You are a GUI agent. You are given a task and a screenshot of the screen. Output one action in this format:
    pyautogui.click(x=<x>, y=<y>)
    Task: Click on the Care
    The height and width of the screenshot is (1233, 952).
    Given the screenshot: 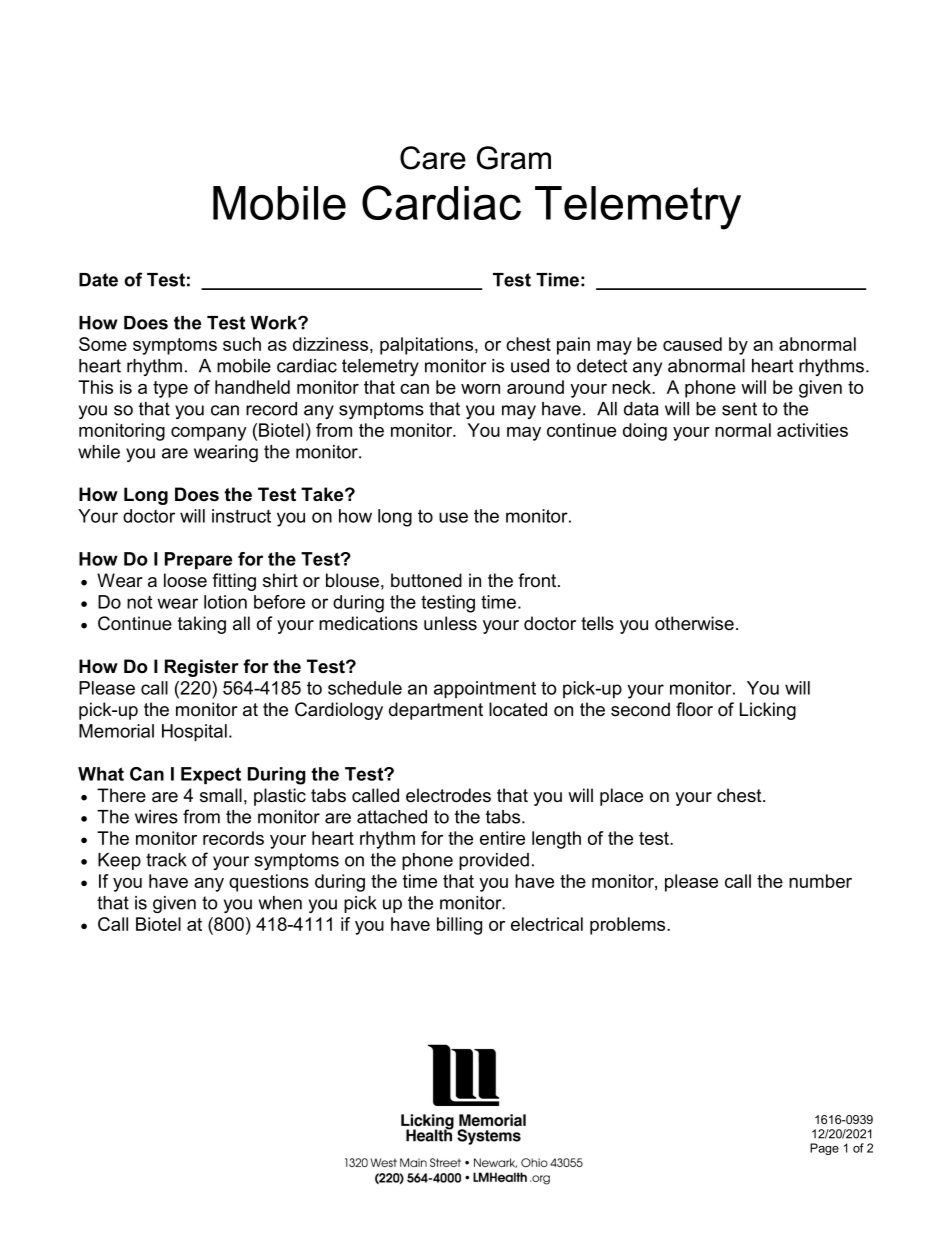 What is the action you would take?
    pyautogui.click(x=433, y=158)
